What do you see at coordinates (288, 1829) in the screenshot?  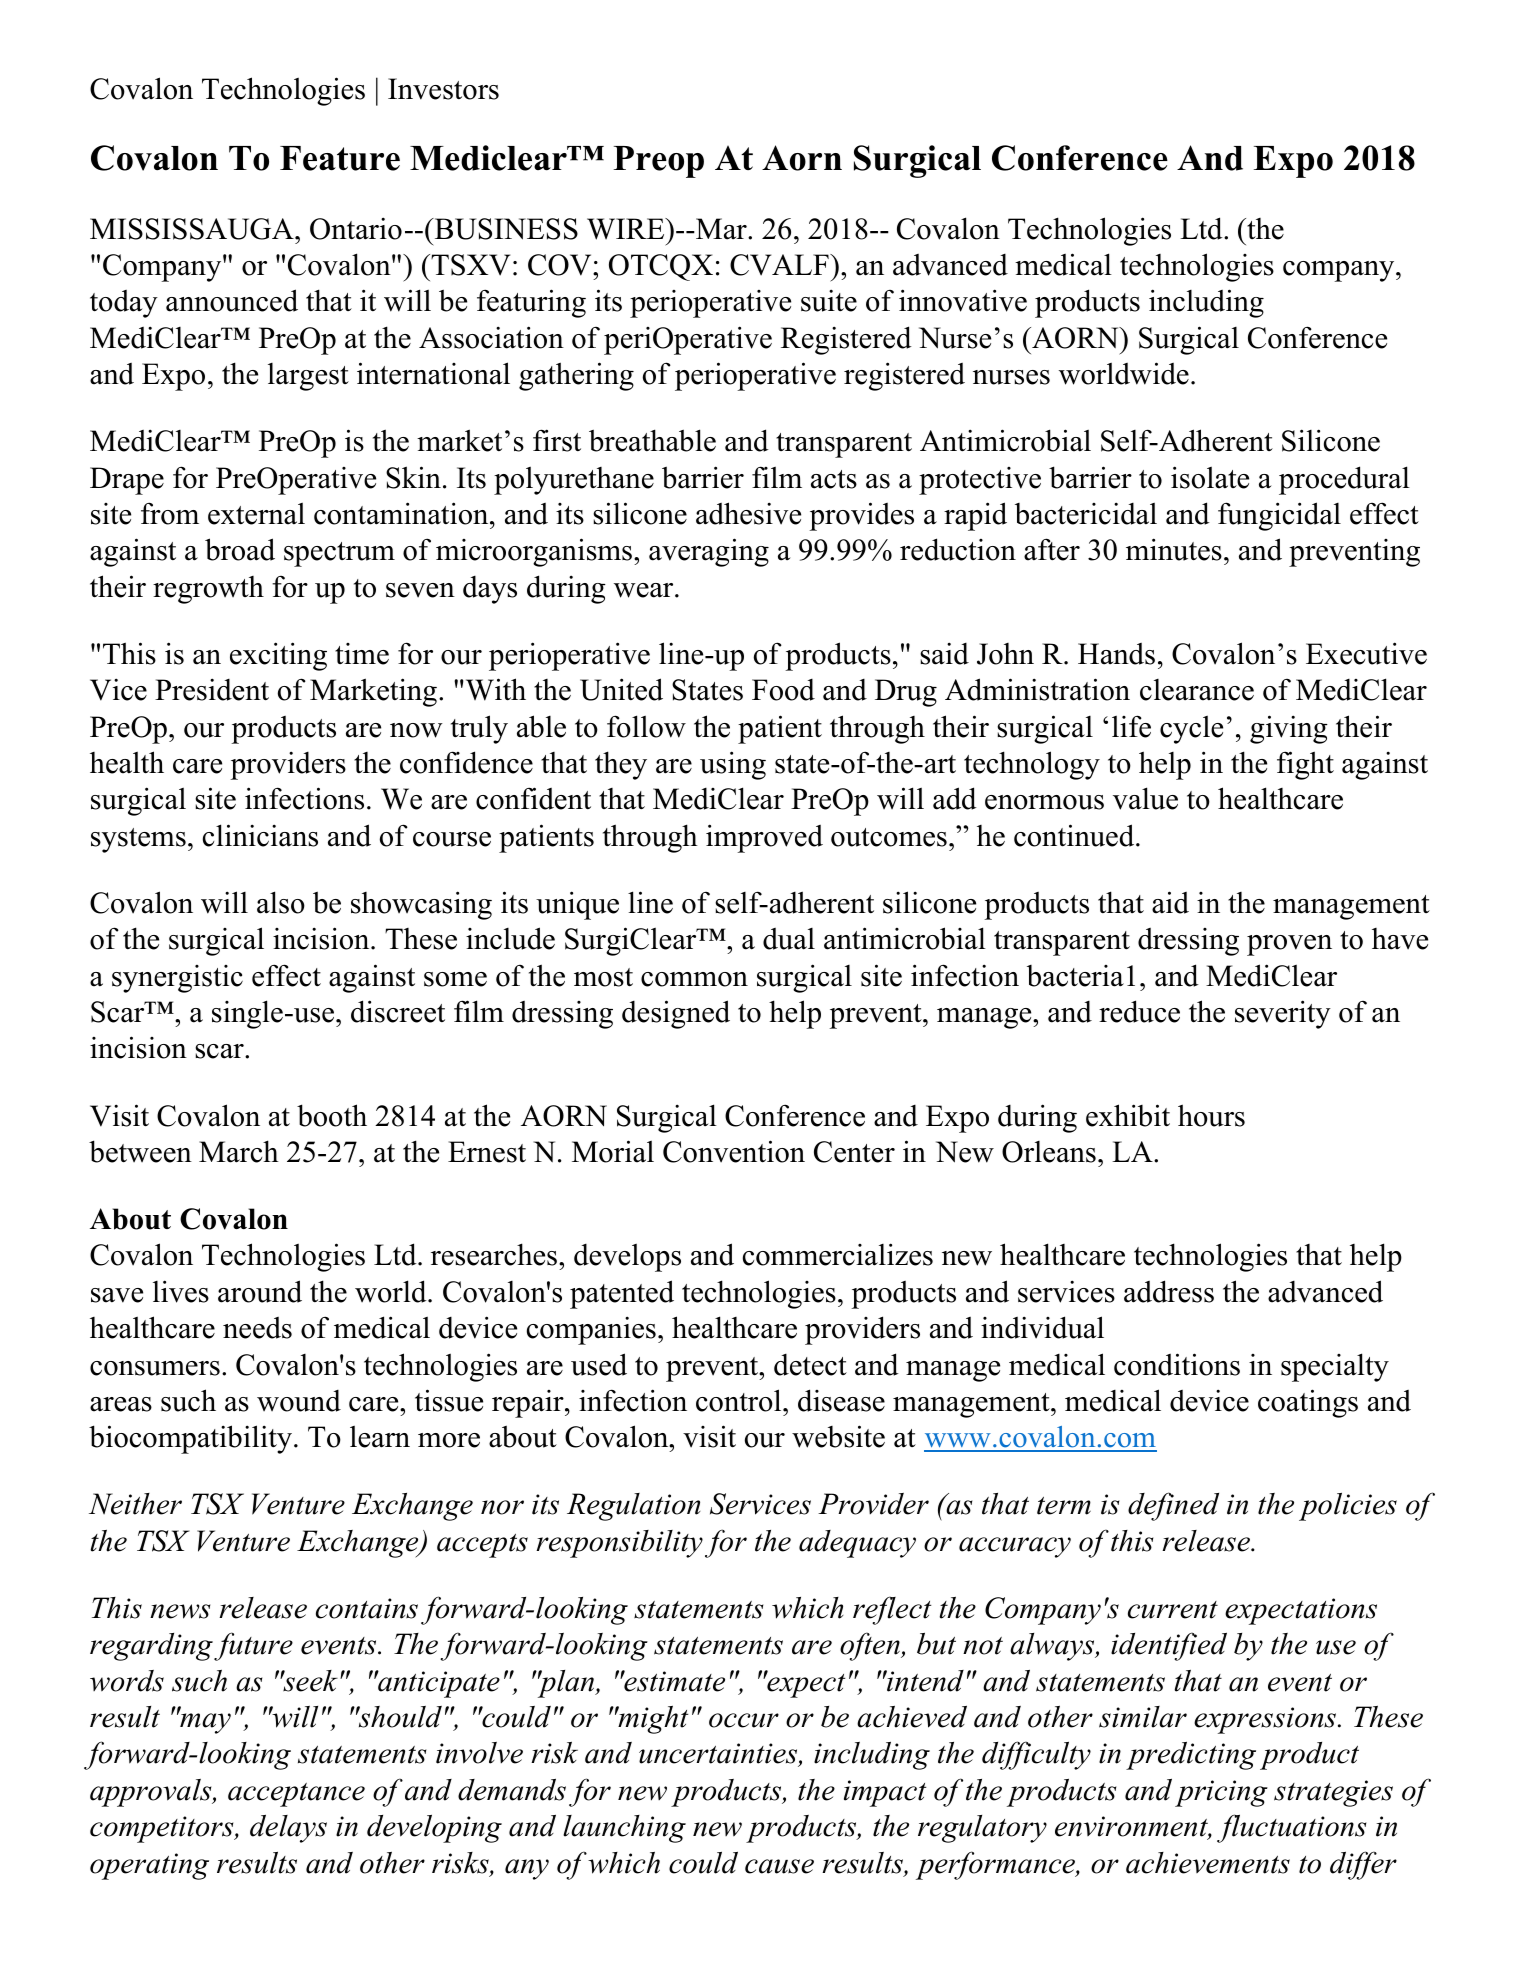 I see `delays` at bounding box center [288, 1829].
